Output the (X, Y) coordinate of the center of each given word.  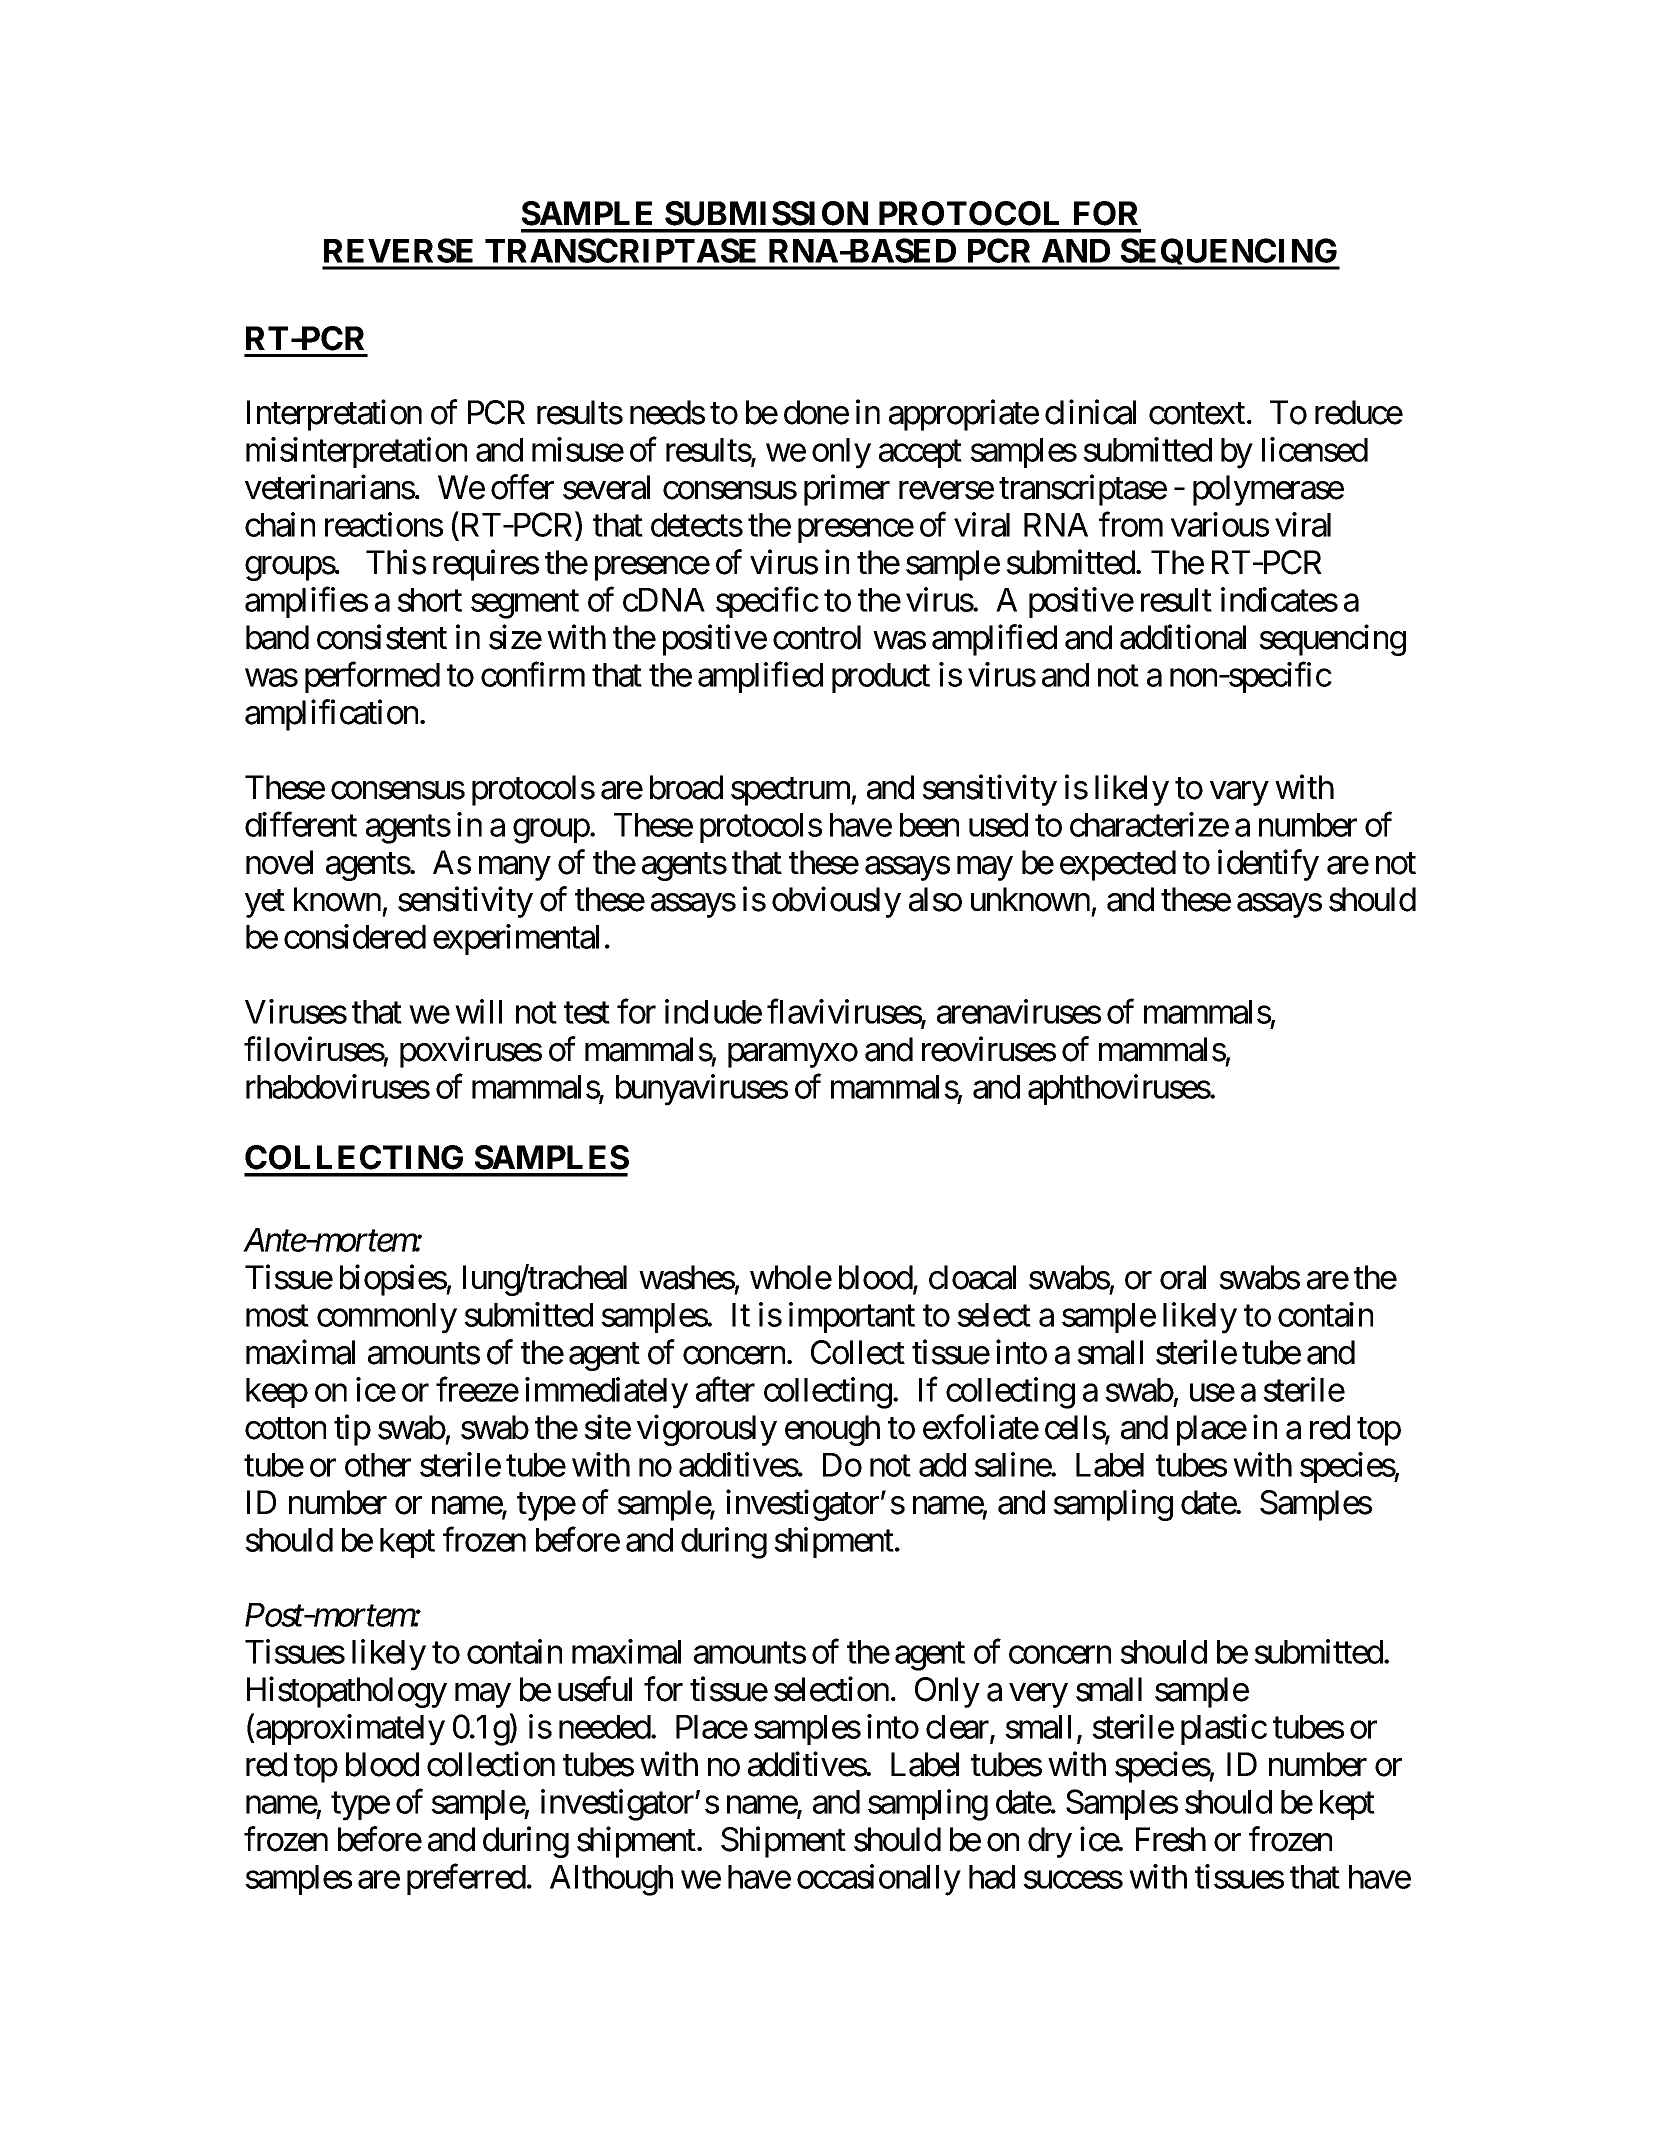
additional (1183, 637)
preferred (466, 1879)
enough (832, 1430)
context (1197, 414)
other (378, 1465)
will (478, 1011)
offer (522, 487)
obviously (836, 902)
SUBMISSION (766, 213)
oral (1183, 1277)
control (817, 637)
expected (1118, 865)
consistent (382, 637)
